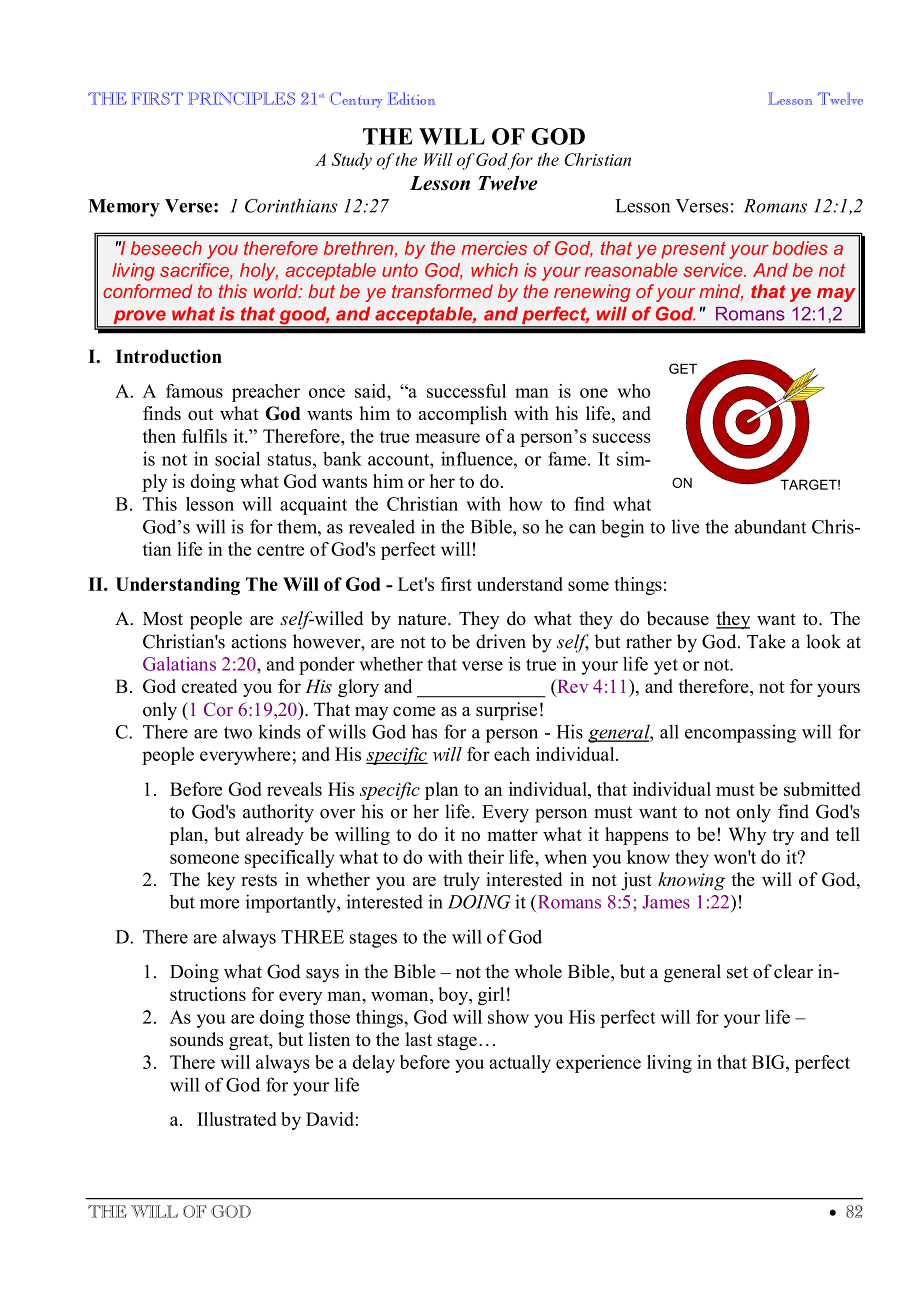  Describe the element at coordinates (447, 438) in the image. I see `measure` at that location.
